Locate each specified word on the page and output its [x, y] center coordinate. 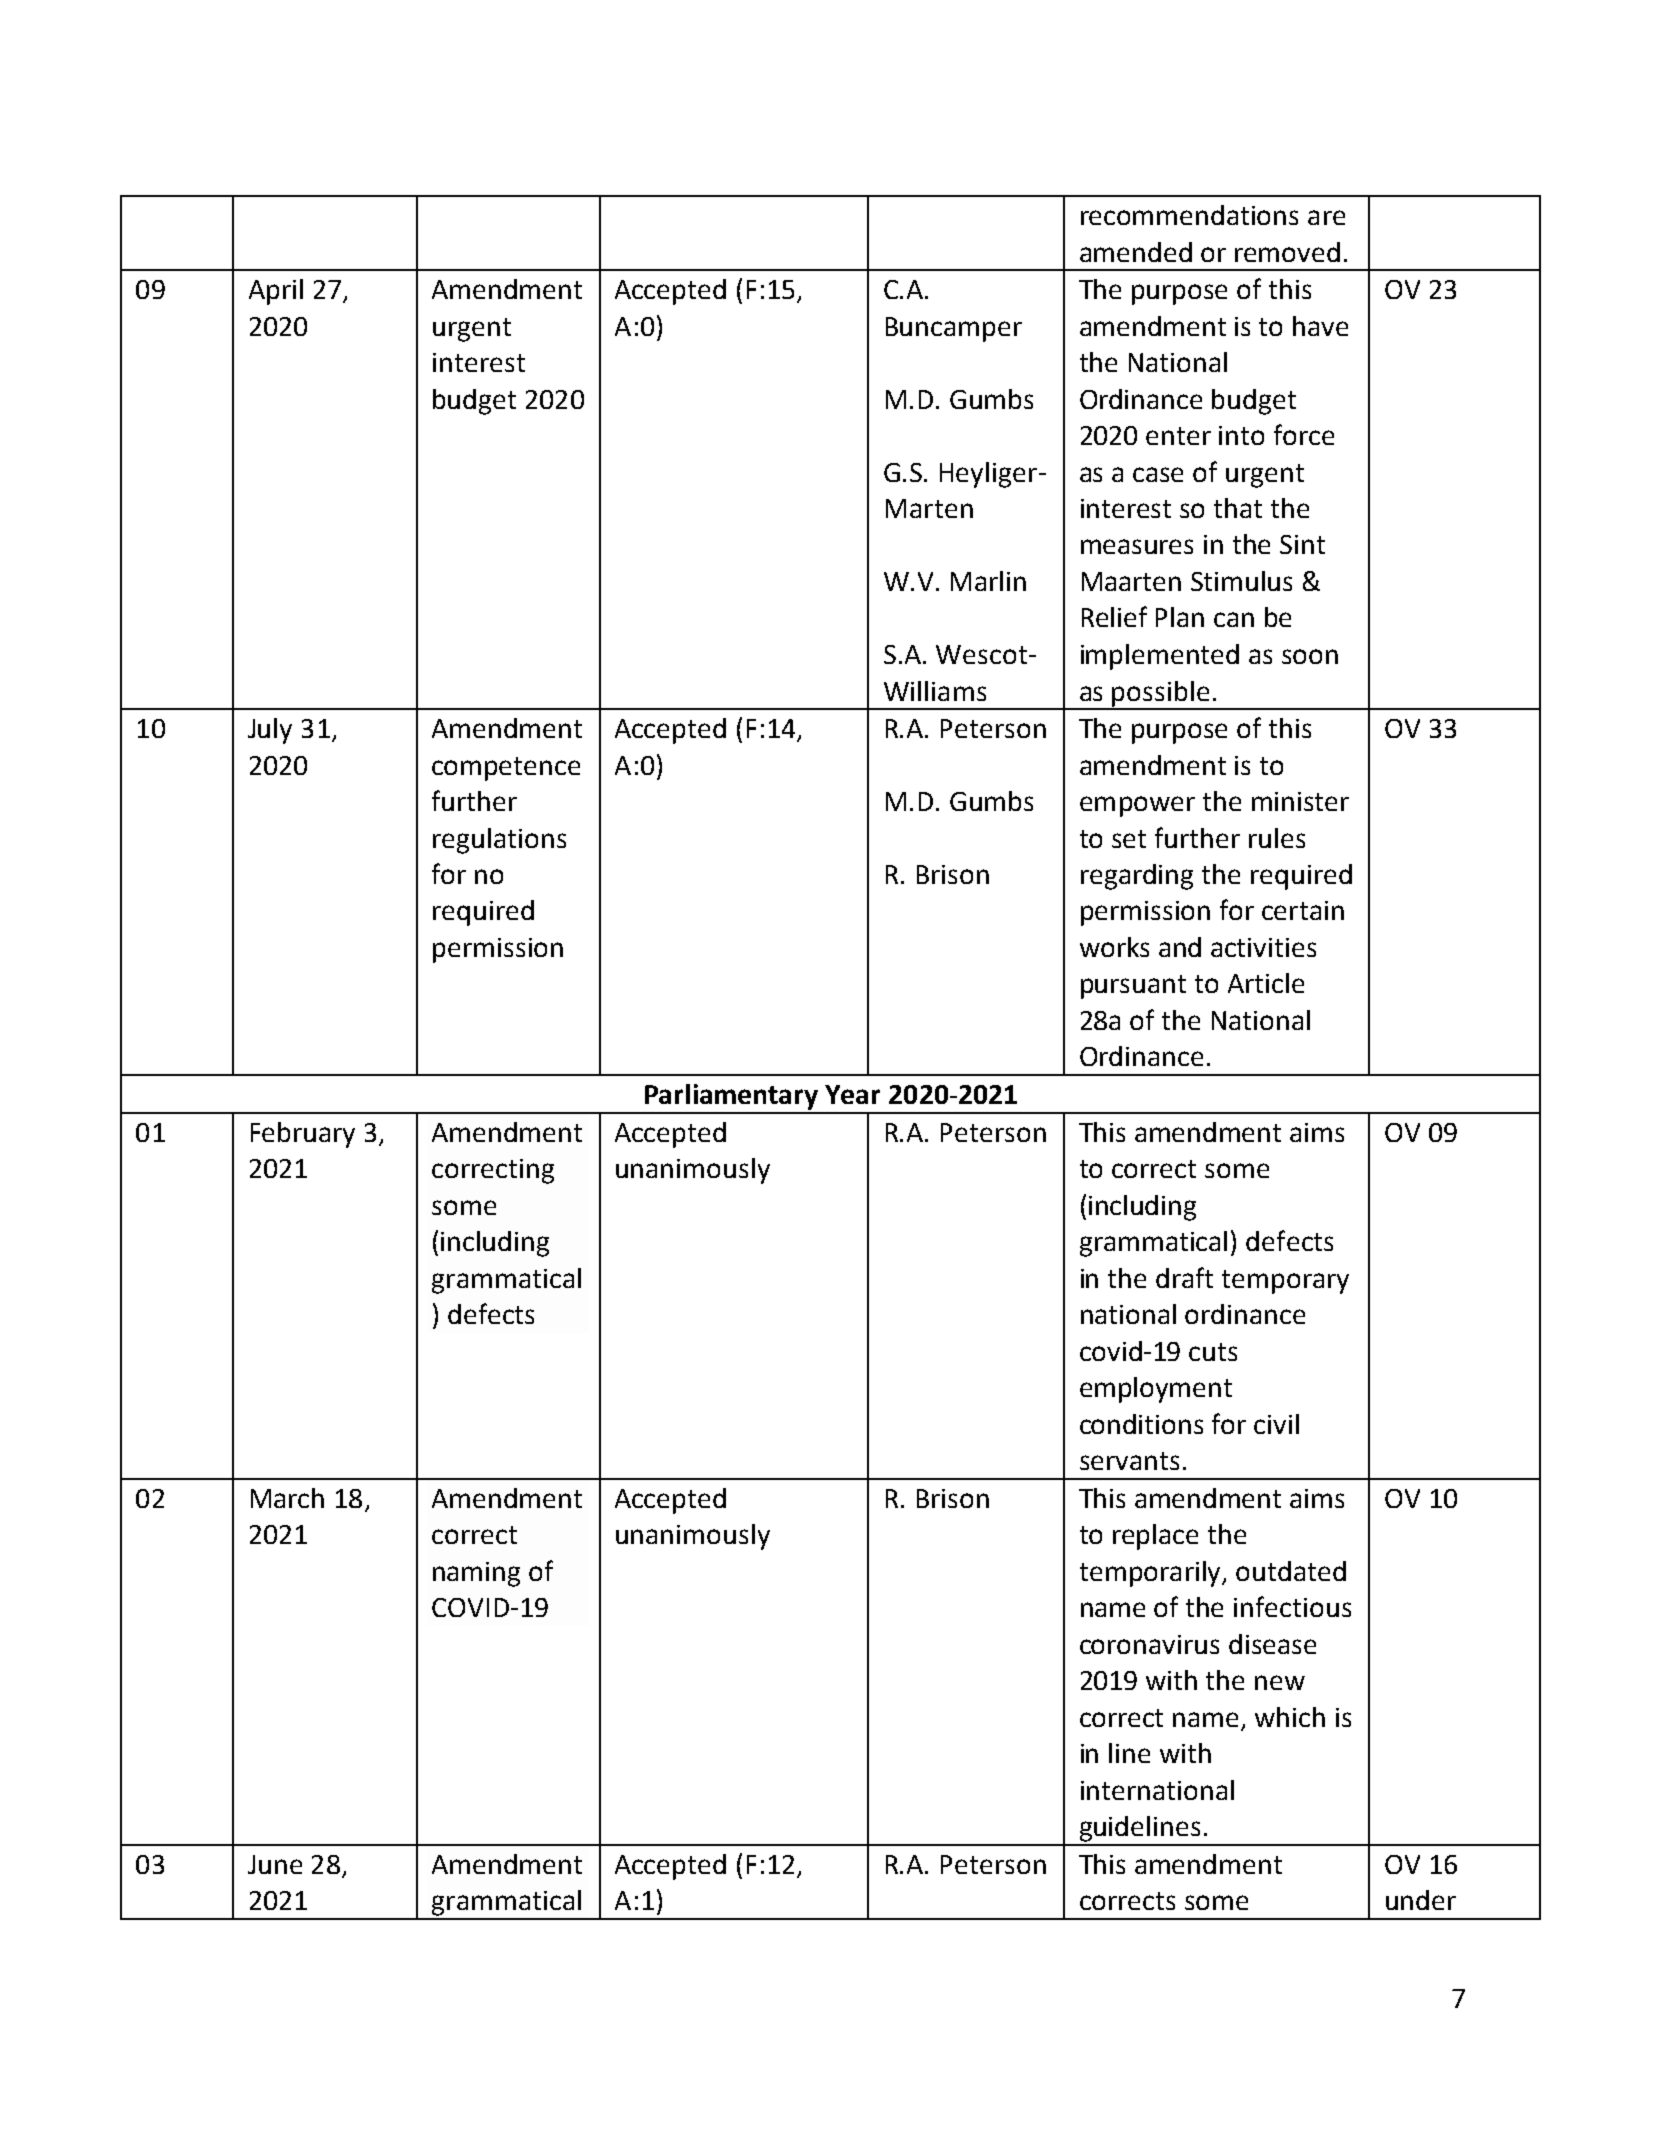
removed [1287, 252]
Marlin [988, 581]
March [287, 1498]
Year [852, 1094]
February [303, 1135]
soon [1310, 656]
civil [1276, 1424]
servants [1129, 1461]
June [275, 1864]
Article [1266, 983]
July [270, 731]
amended [1136, 252]
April [276, 292]
